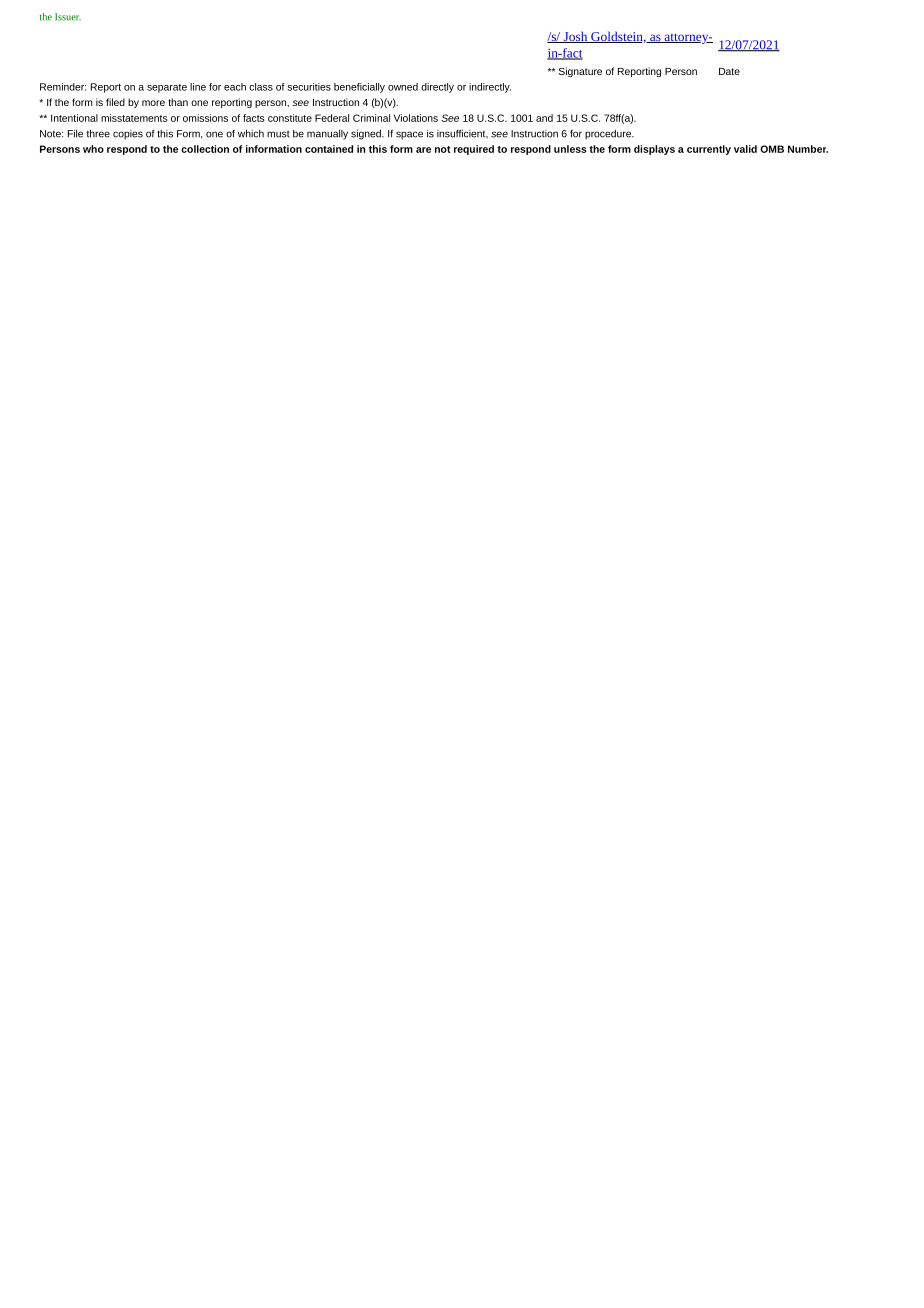 Image resolution: width=924 pixels, height=1308 pixels. Describe the element at coordinates (68, 17) in the page. I see `Issuer` at that location.
